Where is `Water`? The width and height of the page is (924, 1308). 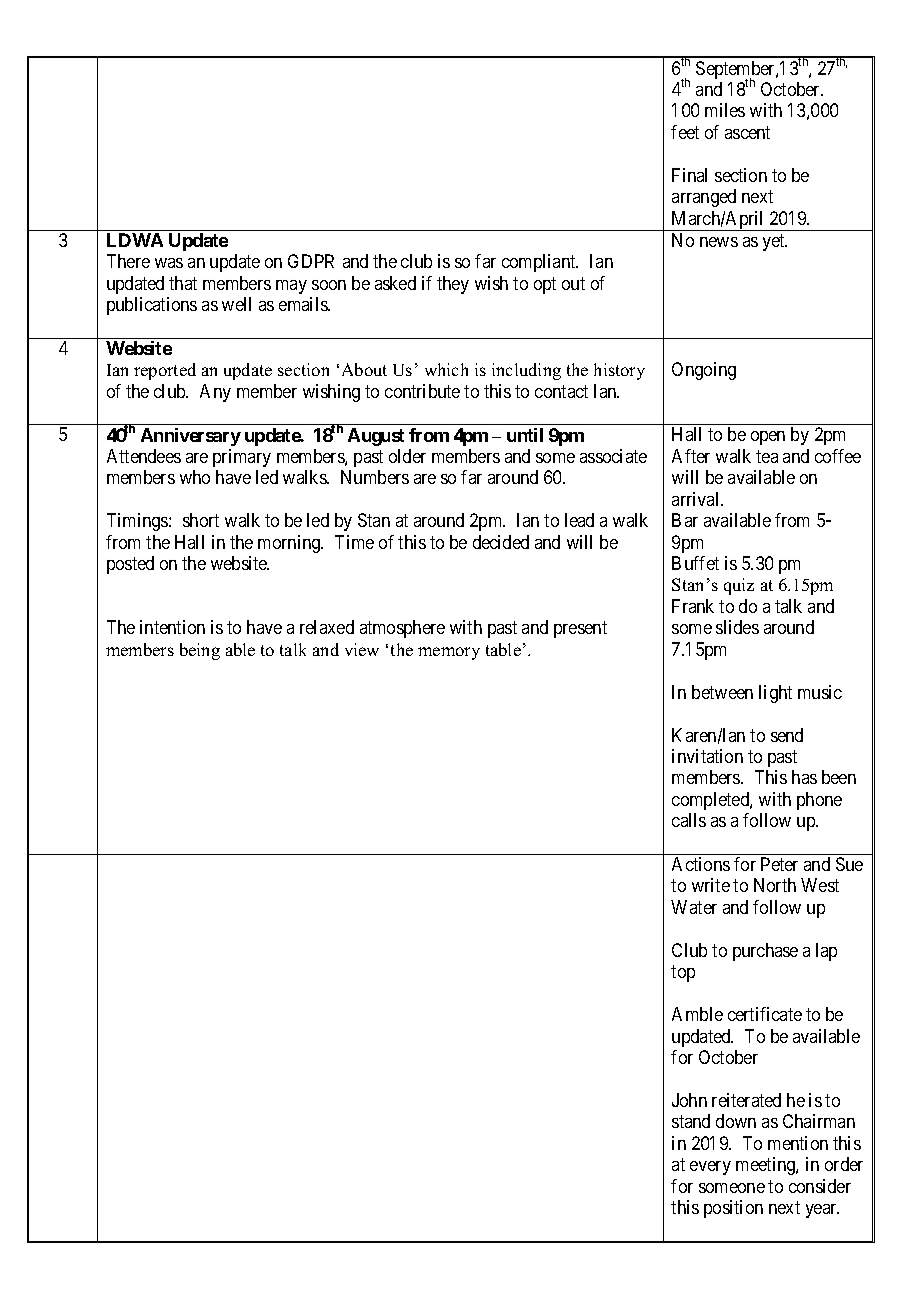 Water is located at coordinates (694, 907).
